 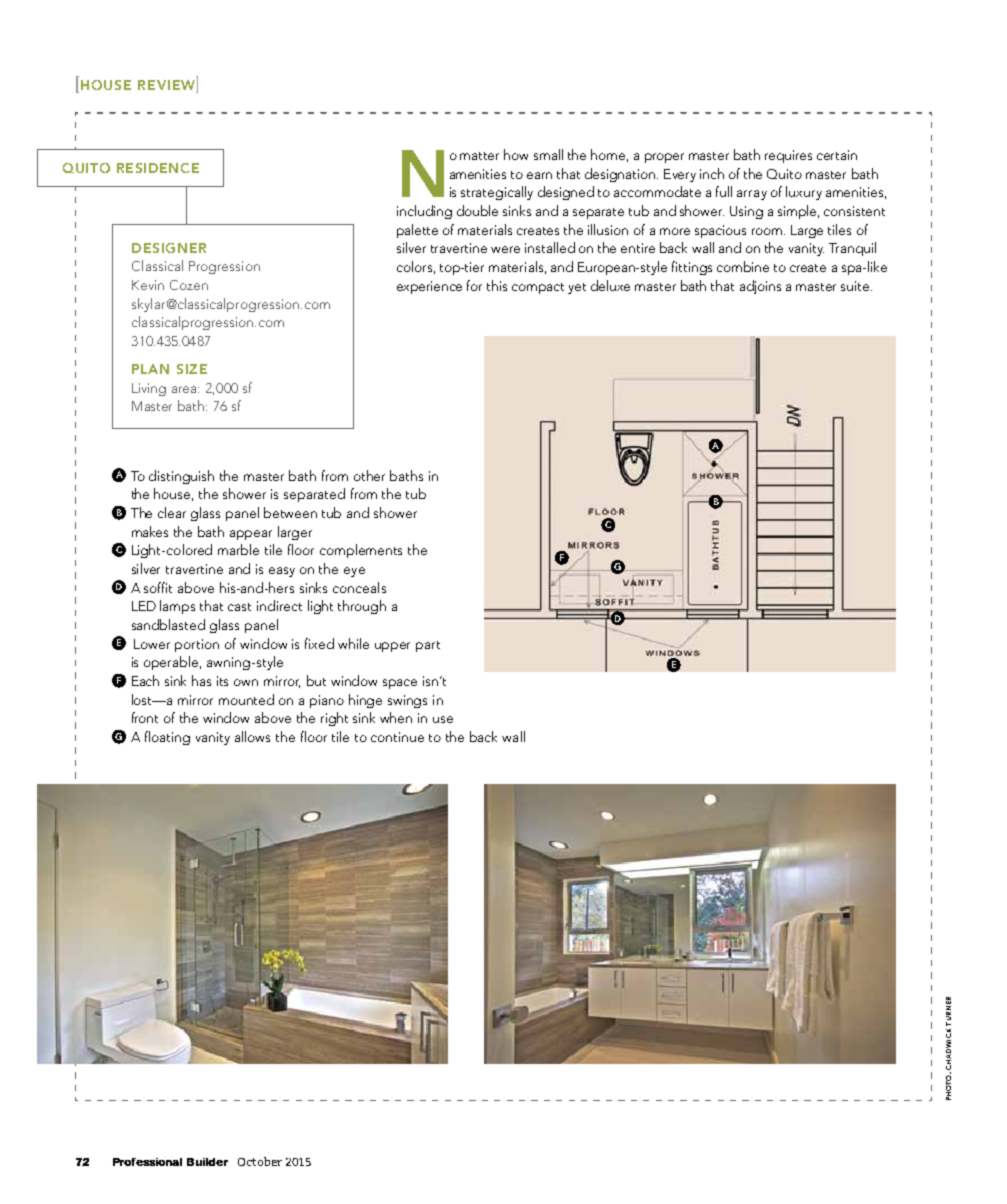 I want to click on residence, so click(x=158, y=168).
